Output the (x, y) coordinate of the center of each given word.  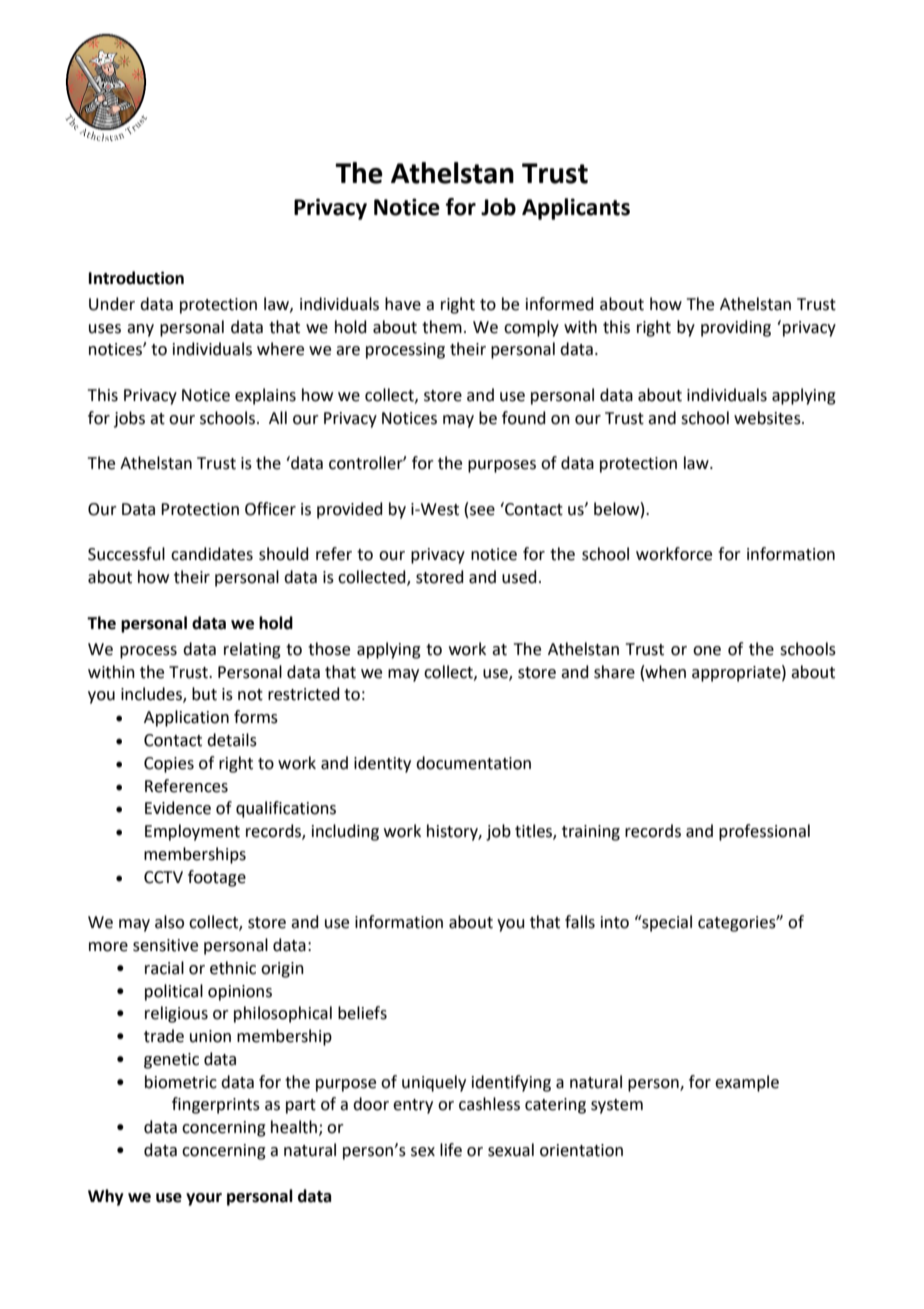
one (707, 651)
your (204, 1199)
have (403, 304)
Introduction (136, 278)
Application (186, 718)
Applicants (576, 209)
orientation (581, 1150)
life (451, 1150)
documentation (473, 763)
